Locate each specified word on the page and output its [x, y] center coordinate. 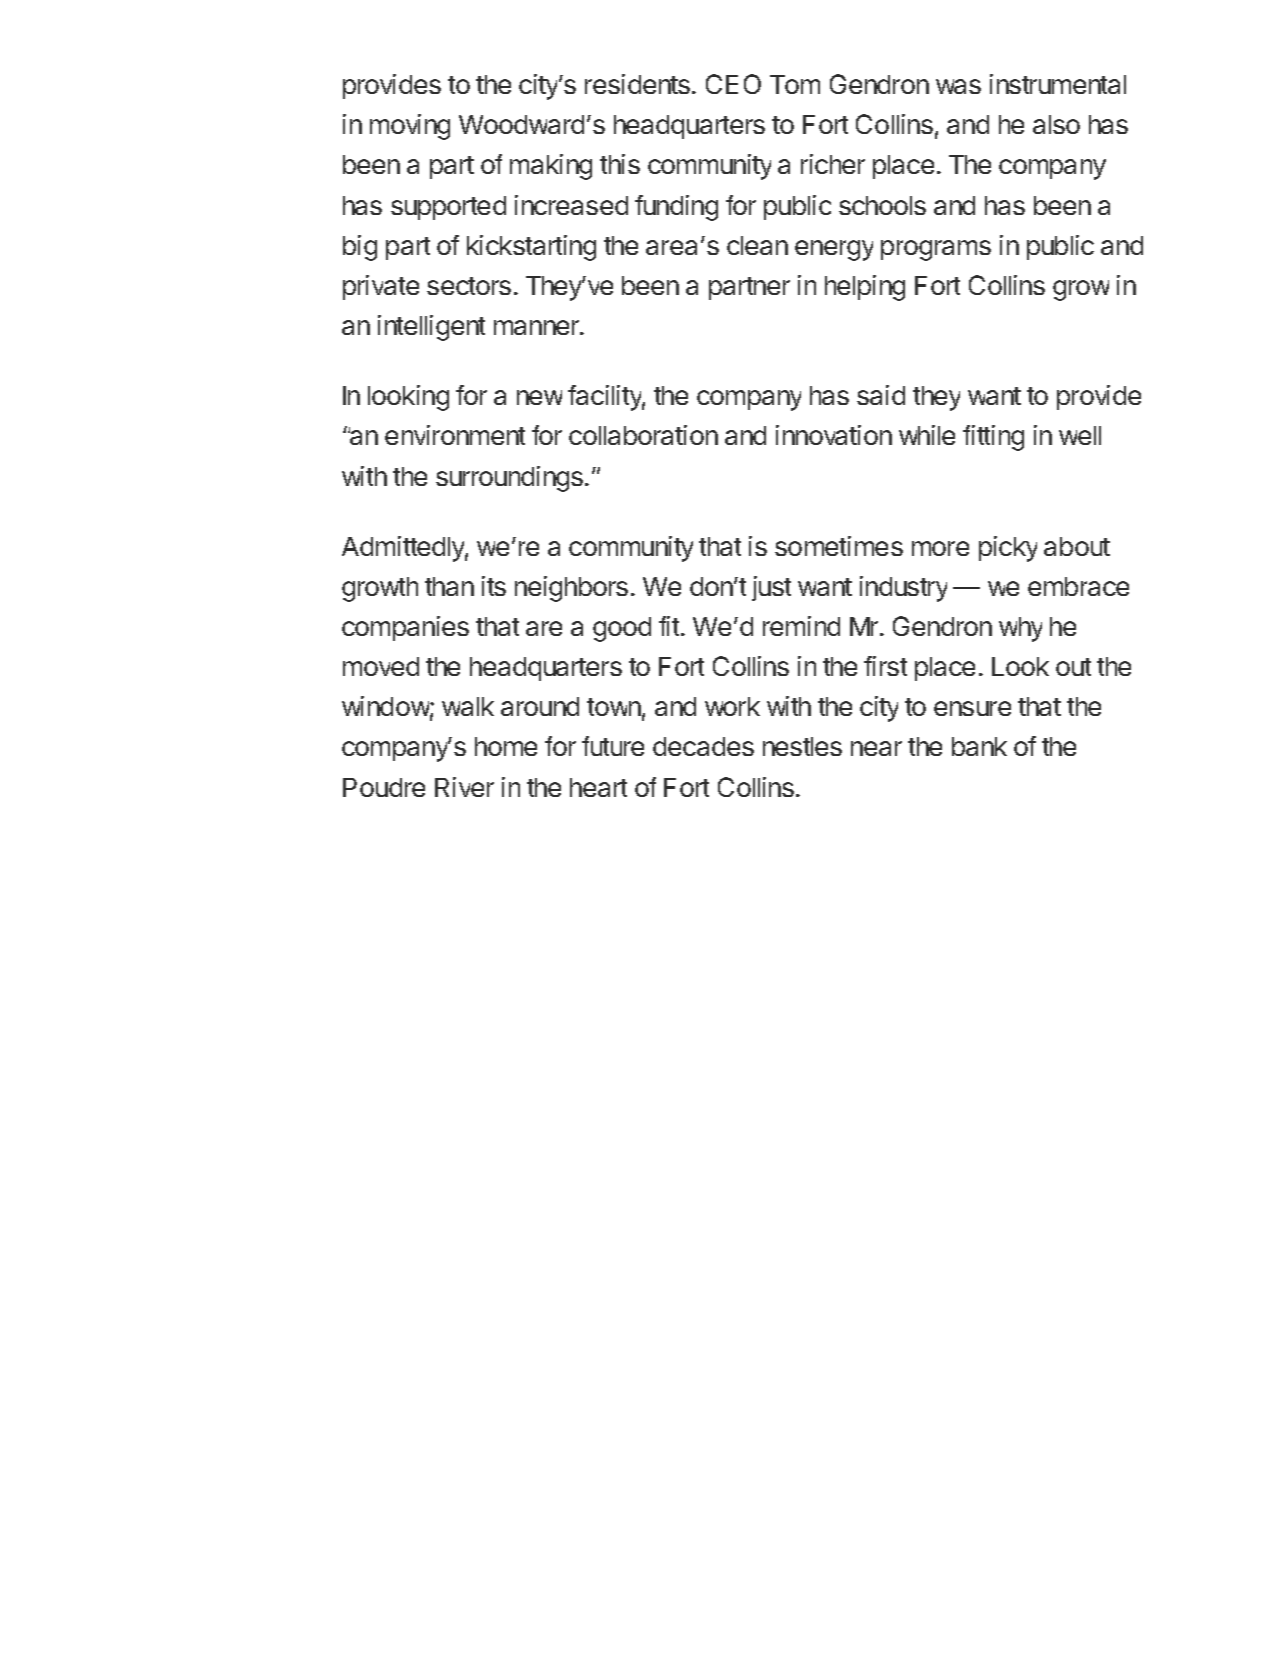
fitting [993, 438]
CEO [733, 84]
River [464, 787]
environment [455, 435]
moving [410, 127]
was [958, 86]
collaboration [643, 435]
